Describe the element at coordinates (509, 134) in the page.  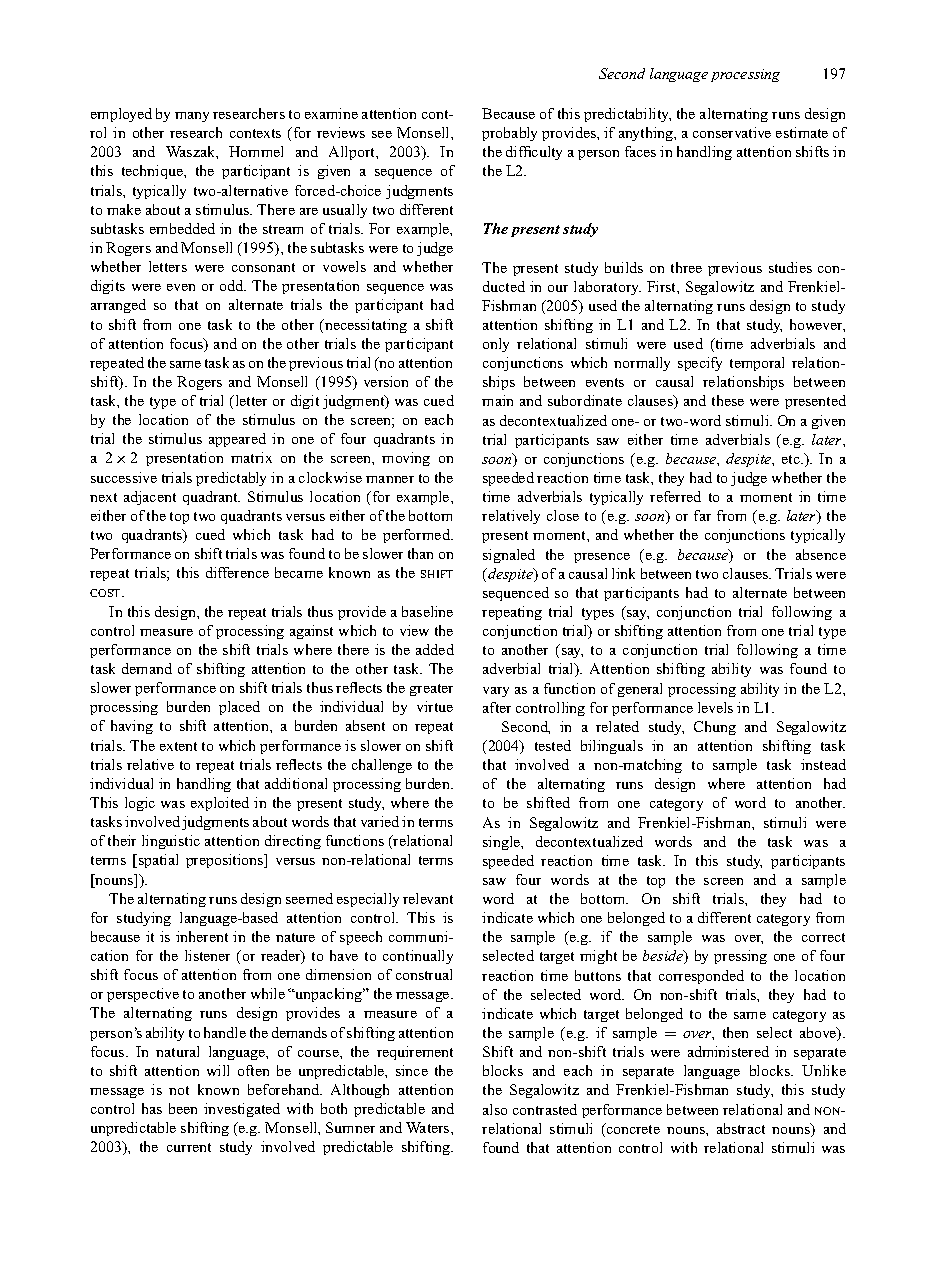
I see `probably` at that location.
